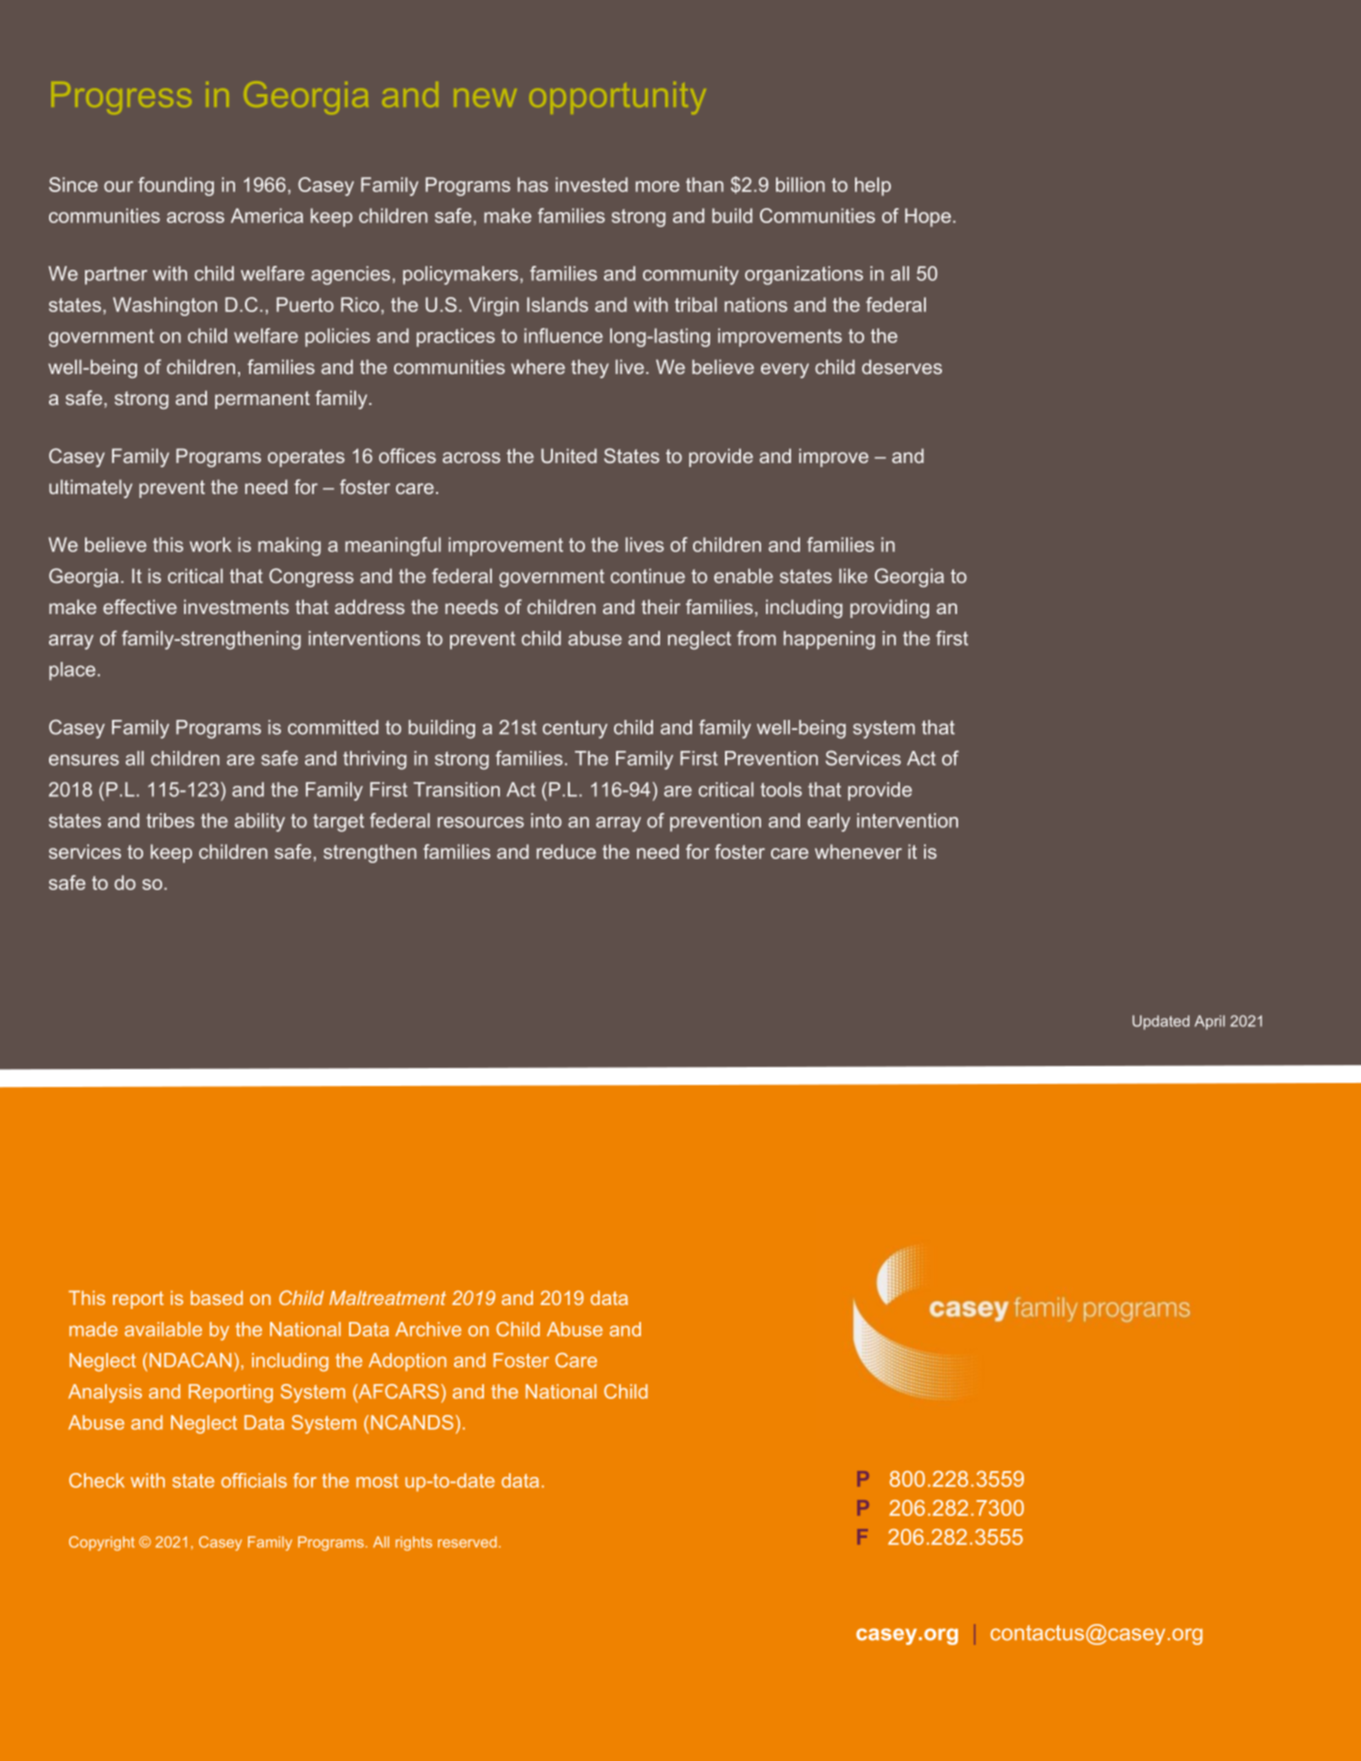 The width and height of the screenshot is (1361, 1761). Describe the element at coordinates (928, 217) in the screenshot. I see `Hope` at that location.
